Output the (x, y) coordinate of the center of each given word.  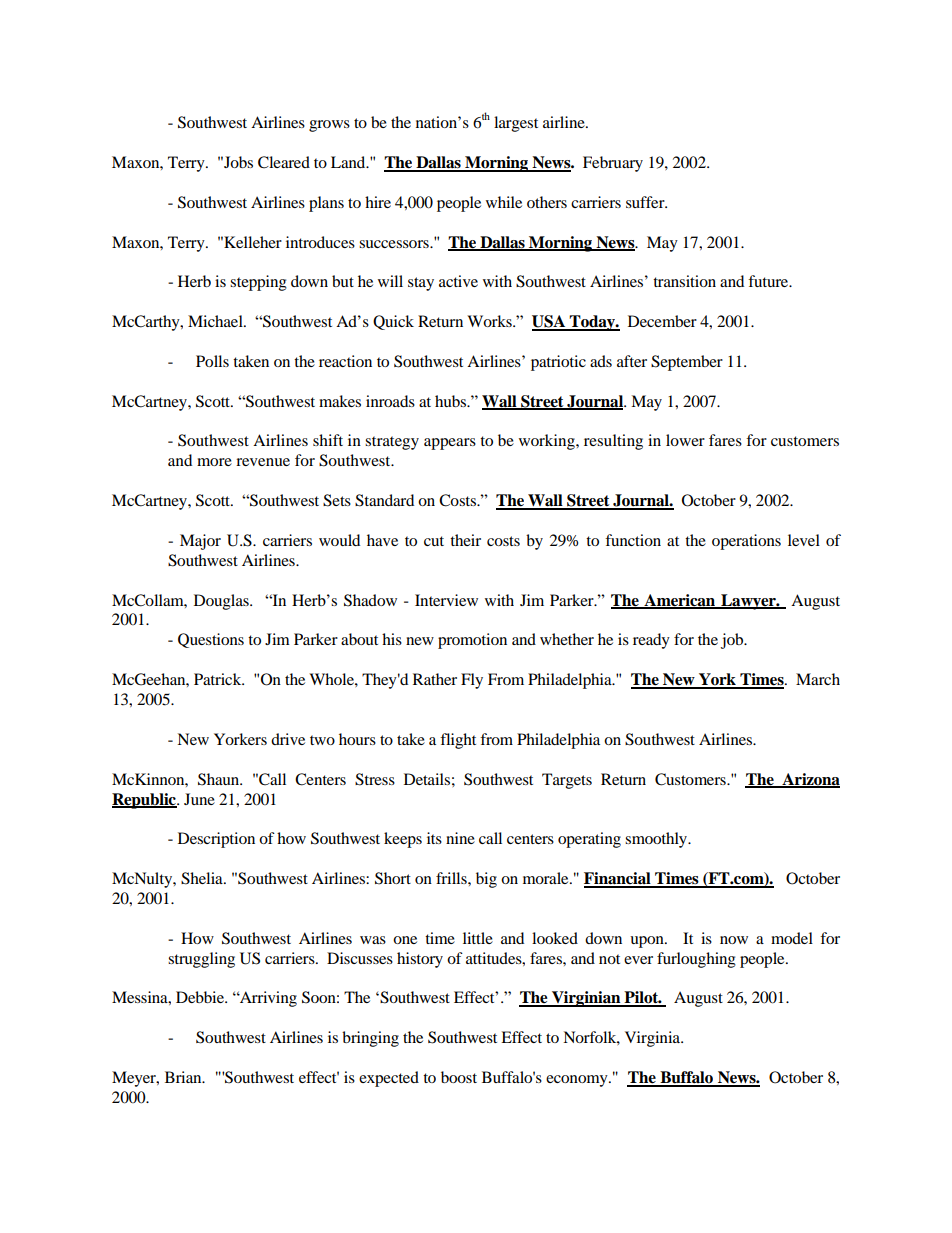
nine (460, 838)
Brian (184, 1077)
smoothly (657, 840)
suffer (646, 202)
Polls (212, 361)
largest (516, 124)
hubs (452, 401)
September (687, 363)
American (680, 601)
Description (216, 840)
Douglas (222, 602)
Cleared (284, 162)
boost (459, 1077)
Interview (446, 600)
